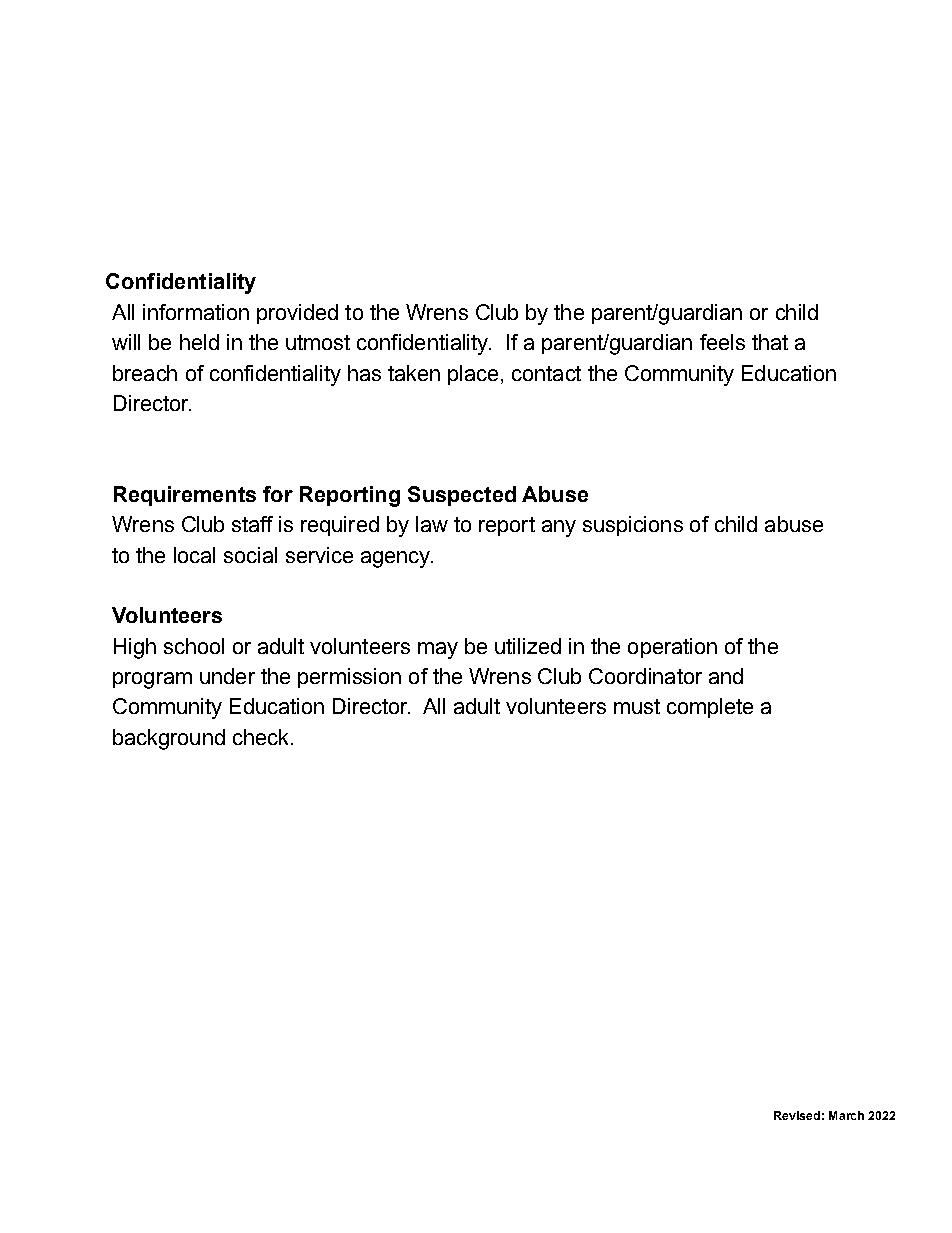 The image size is (952, 1233). Describe the element at coordinates (672, 648) in the page. I see `operation` at that location.
